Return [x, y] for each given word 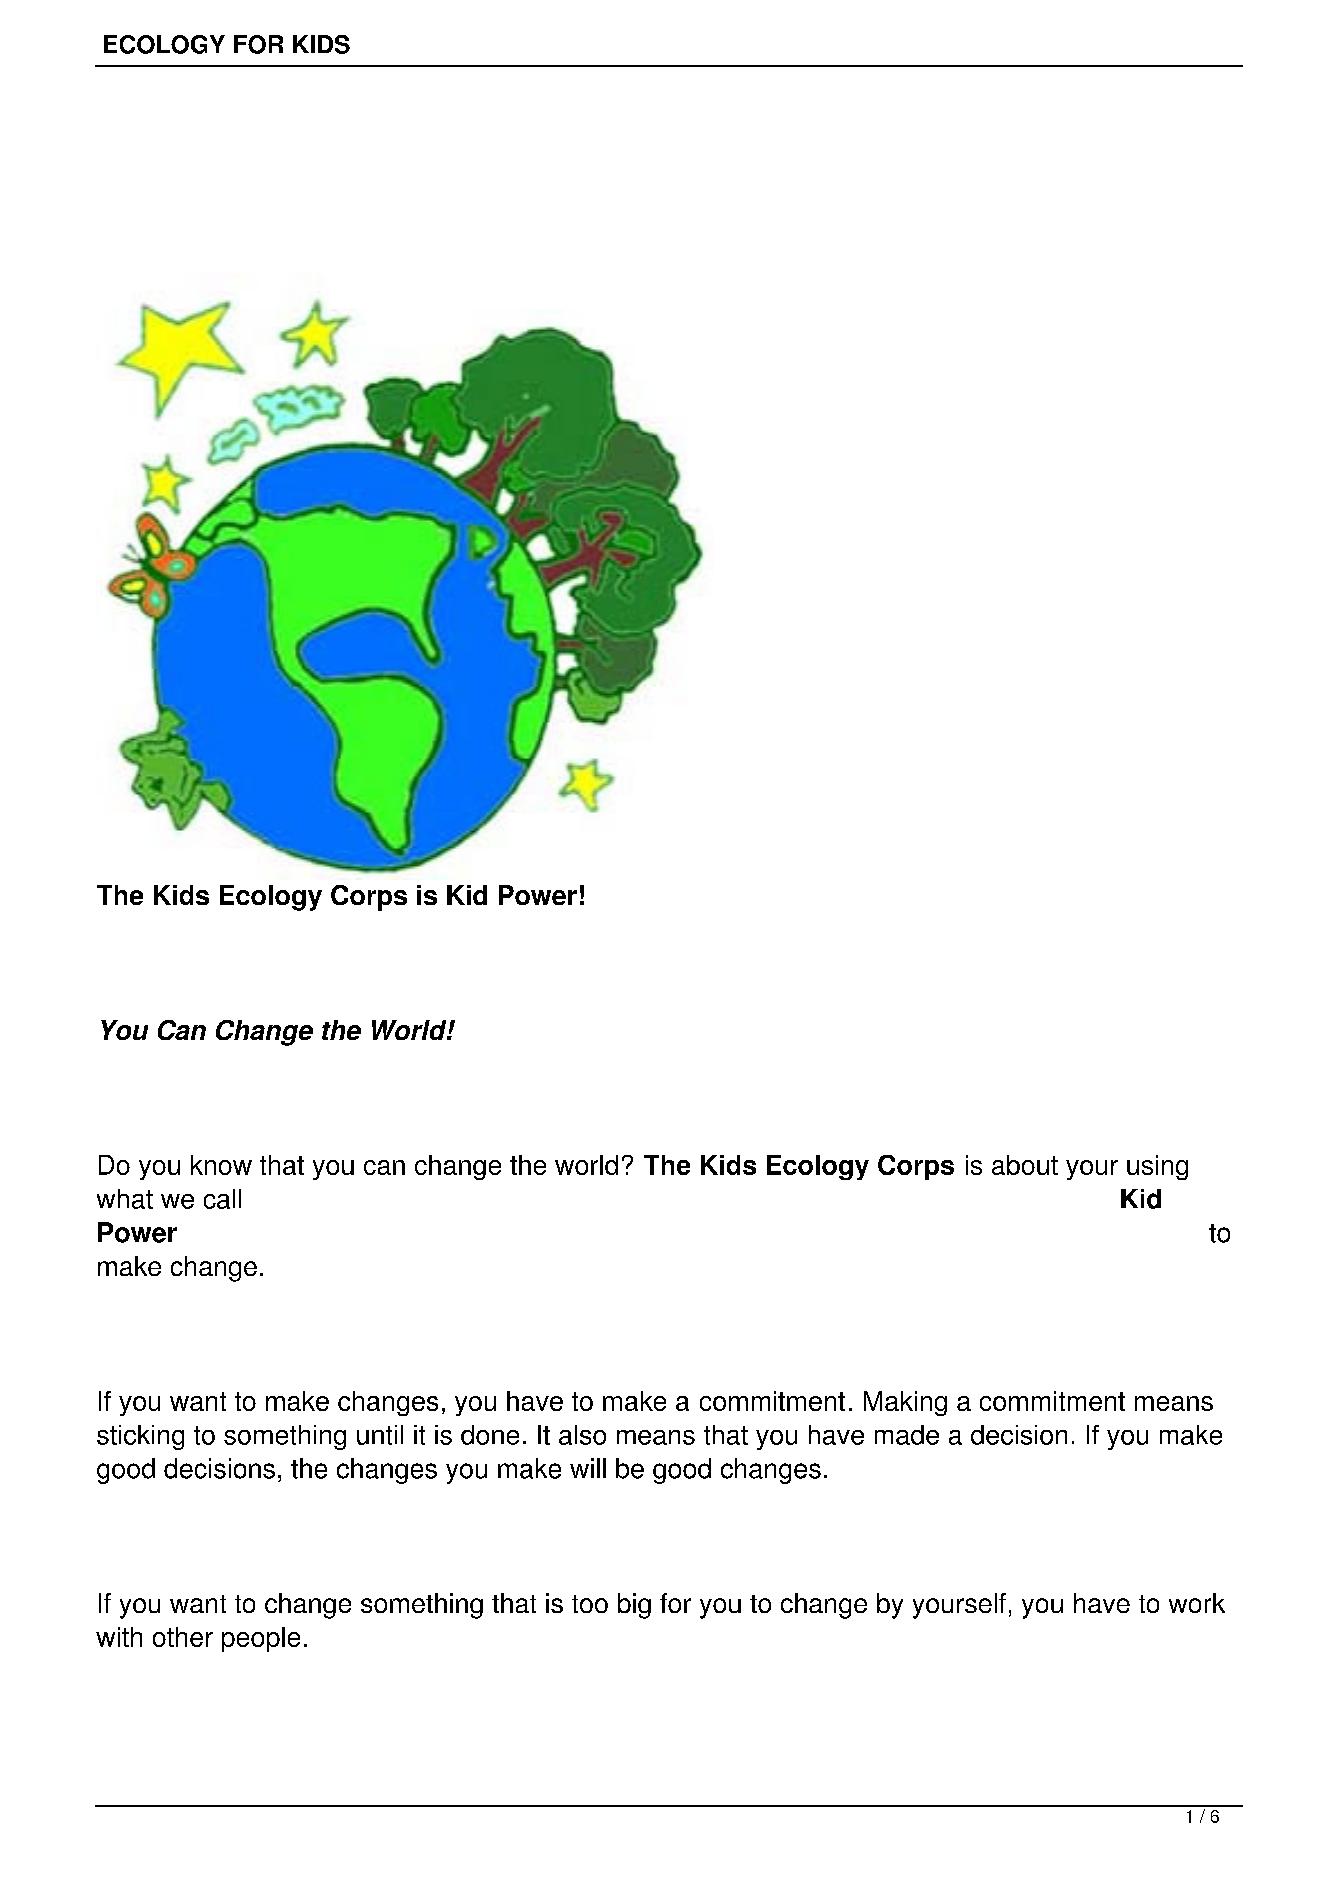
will [588, 1468]
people [261, 1639]
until [380, 1435]
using [1157, 1167]
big [634, 1606]
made [907, 1435]
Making [905, 1403]
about [1025, 1165]
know [221, 1165]
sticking [140, 1437]
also [582, 1435]
